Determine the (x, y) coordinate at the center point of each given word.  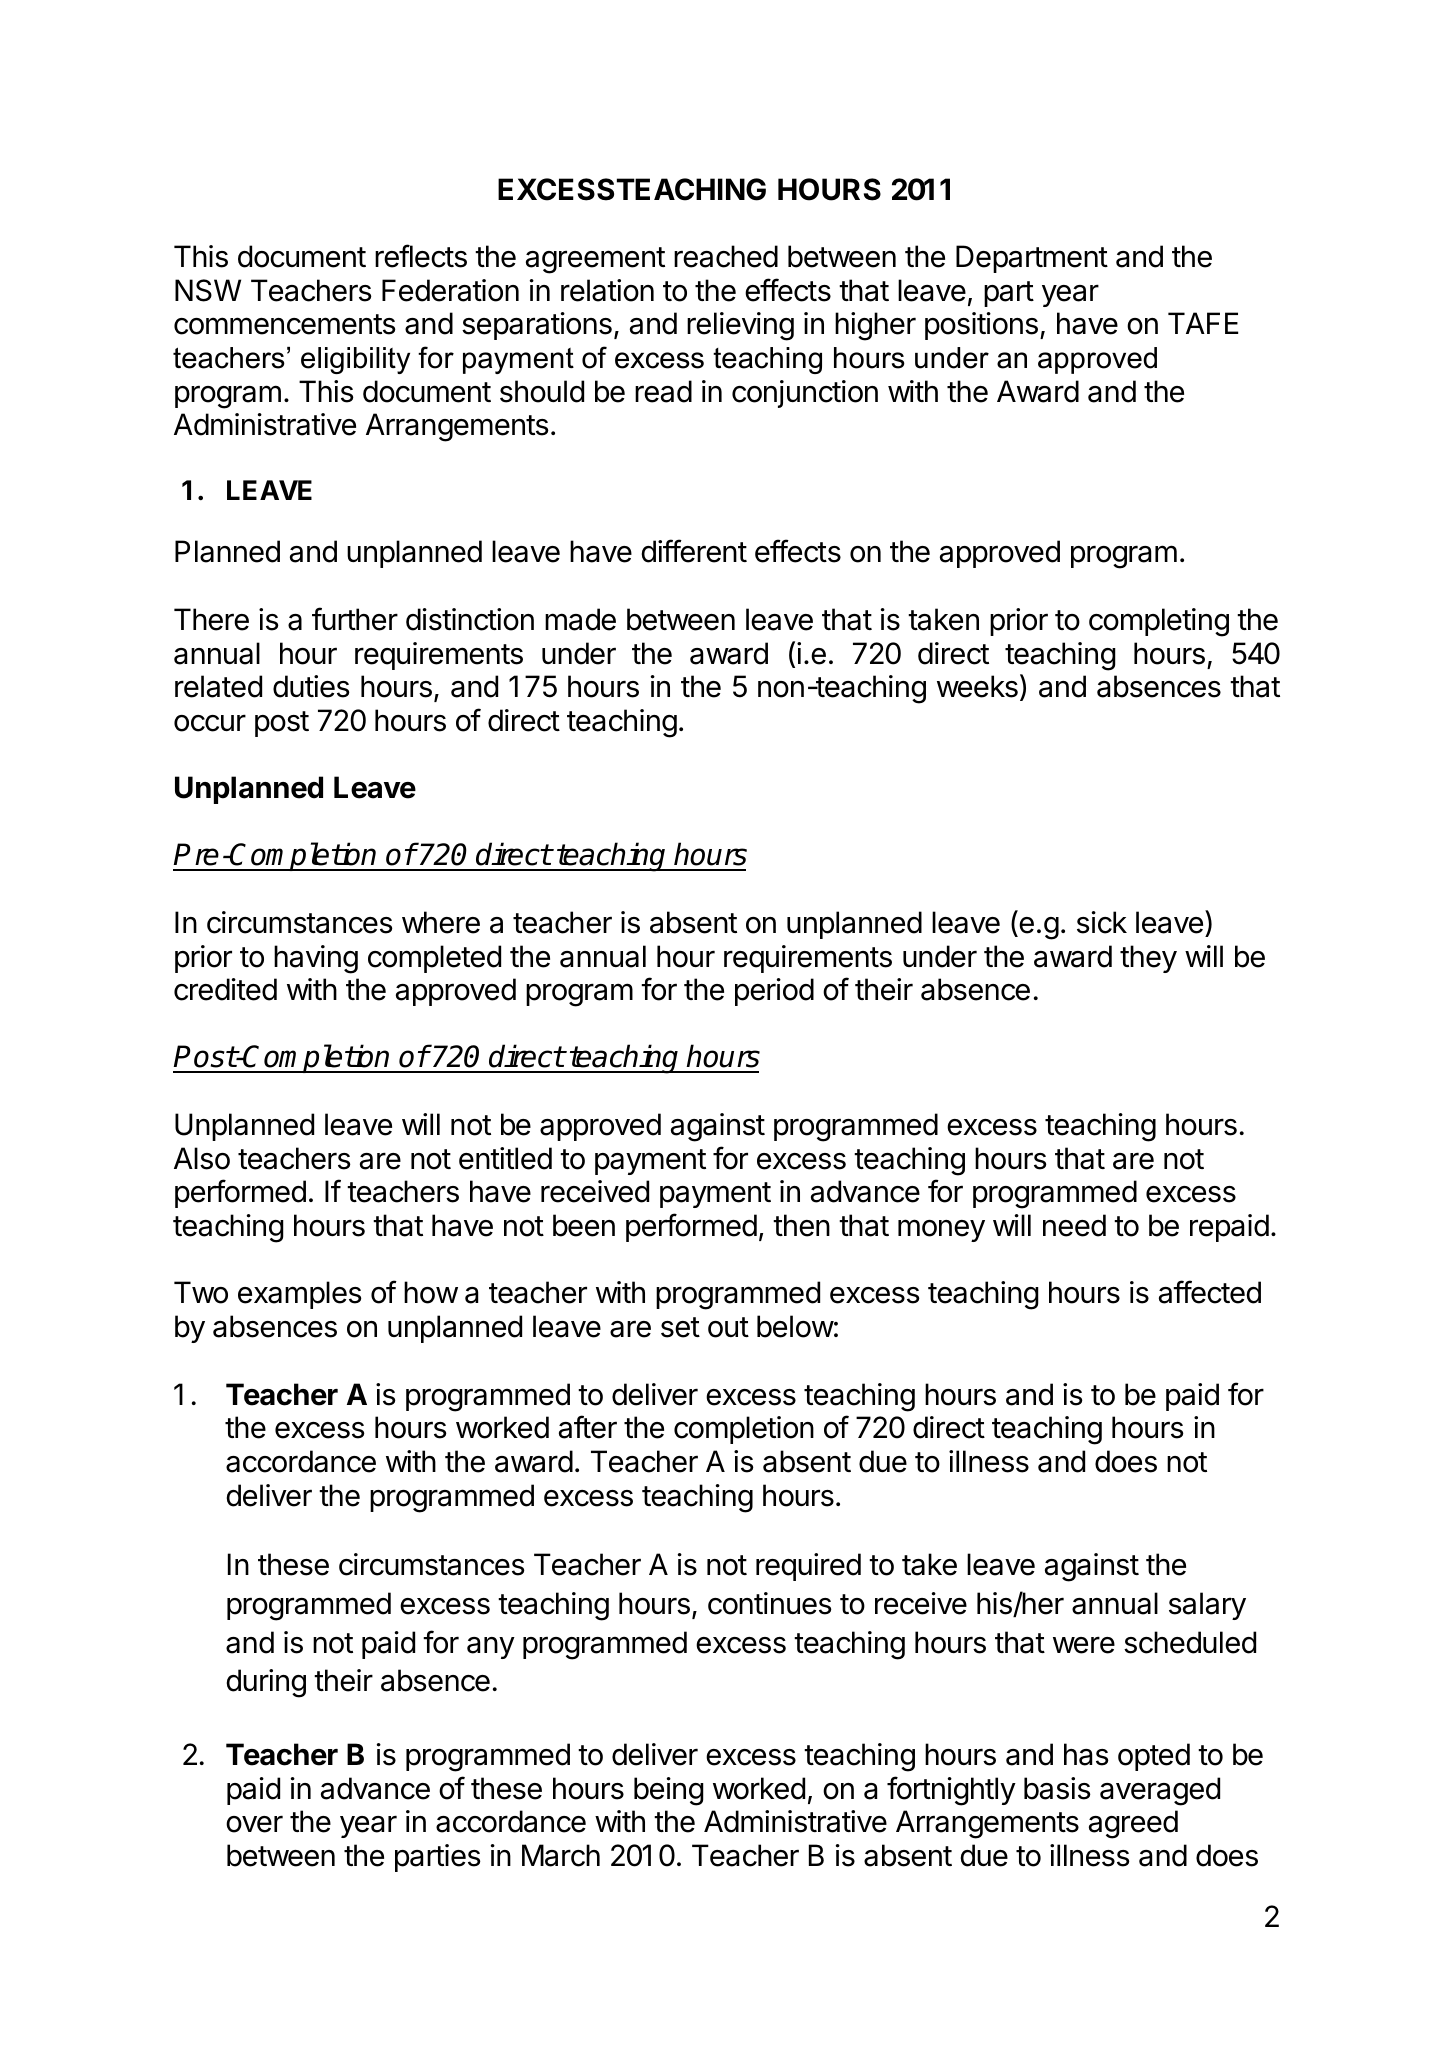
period (774, 992)
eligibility (355, 360)
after (588, 1427)
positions (981, 326)
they (1148, 959)
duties (311, 686)
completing (1159, 622)
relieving (740, 326)
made (580, 619)
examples (300, 1295)
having (316, 959)
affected (1210, 1292)
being (669, 1791)
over (254, 1824)
